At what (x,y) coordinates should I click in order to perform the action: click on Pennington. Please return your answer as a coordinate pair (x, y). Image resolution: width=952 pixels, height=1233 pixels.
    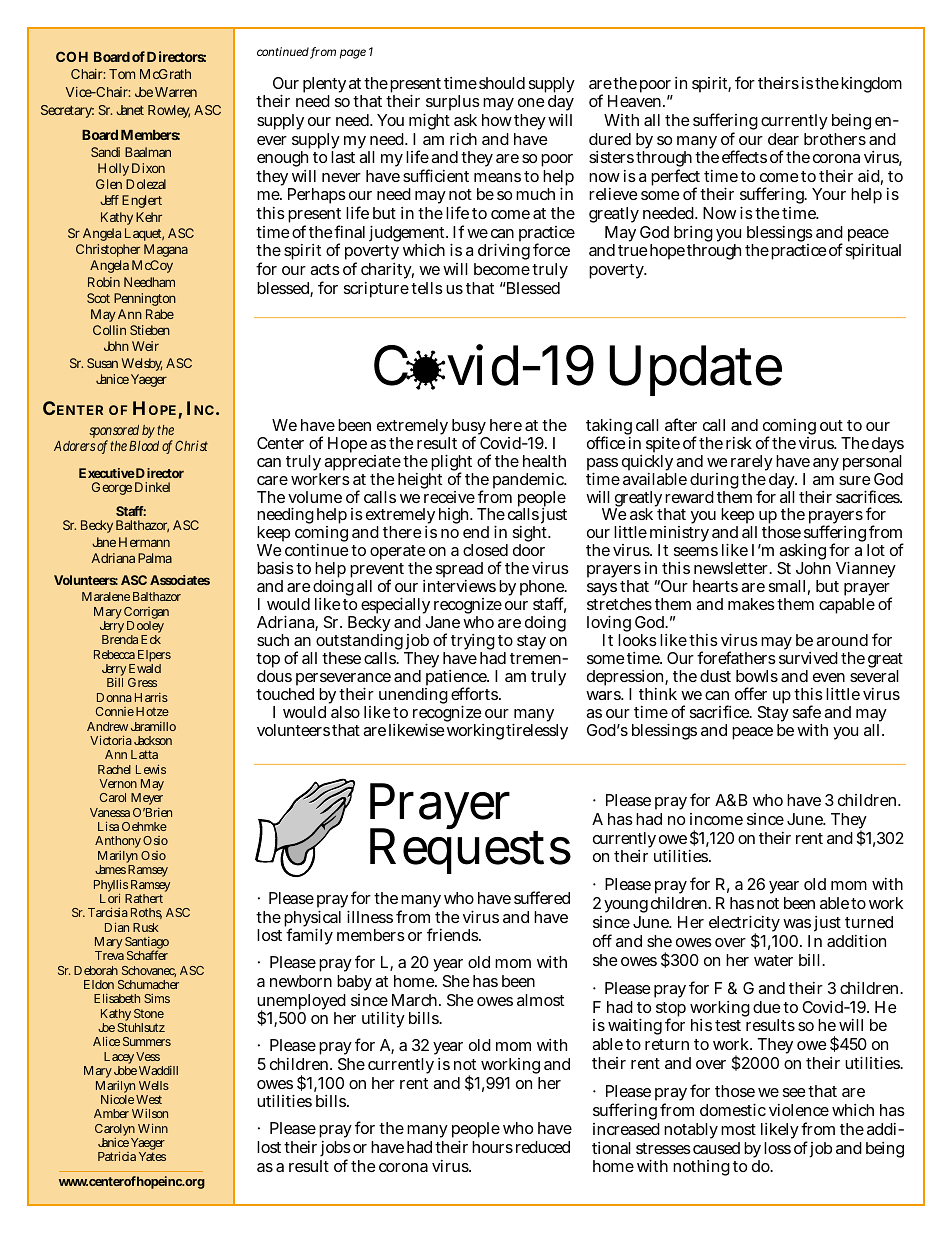
    Looking at the image, I should click on (145, 299).
